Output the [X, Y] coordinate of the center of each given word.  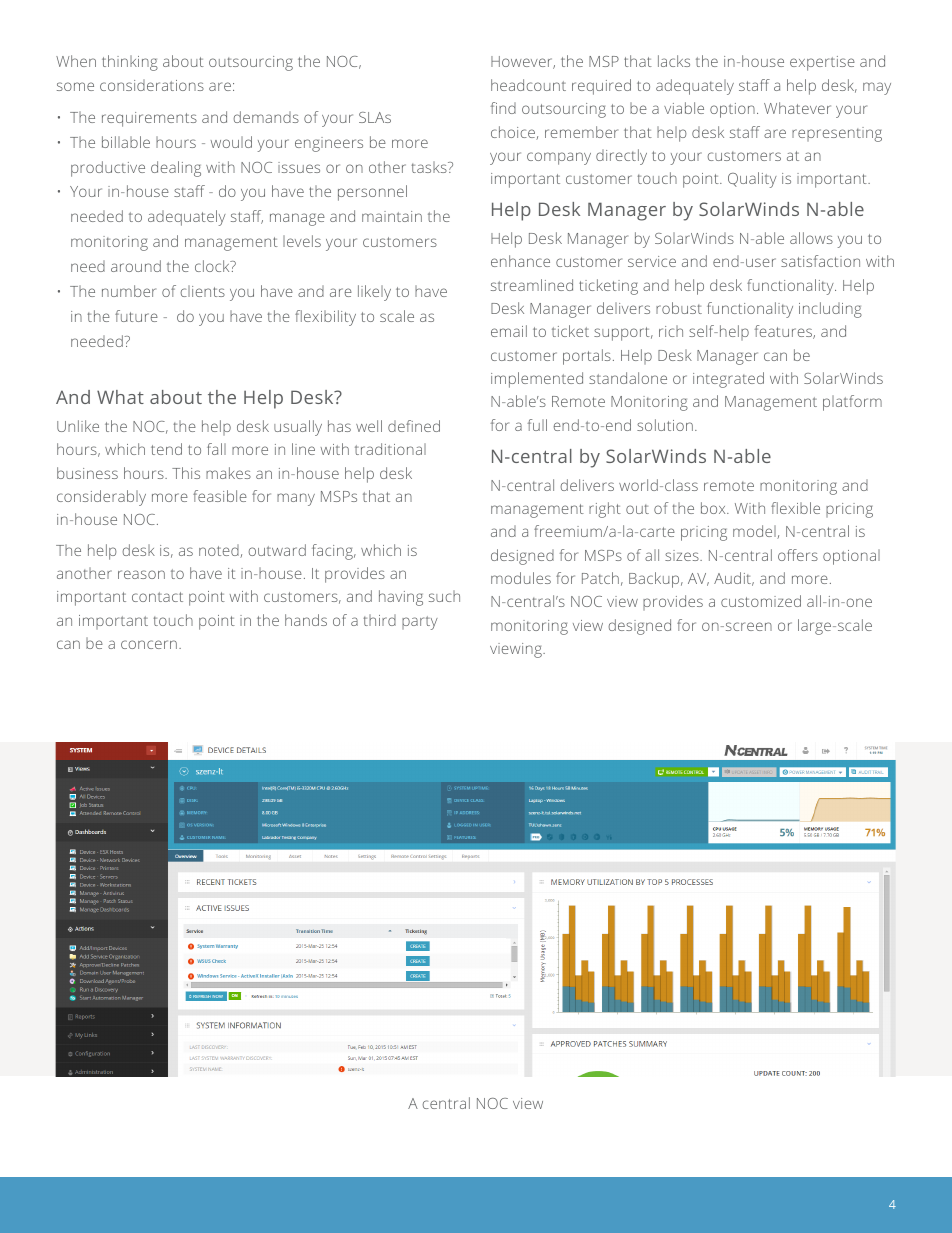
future [136, 316]
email [509, 331]
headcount [528, 85]
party [420, 623]
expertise [822, 63]
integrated [728, 380]
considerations [152, 85]
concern [149, 644]
